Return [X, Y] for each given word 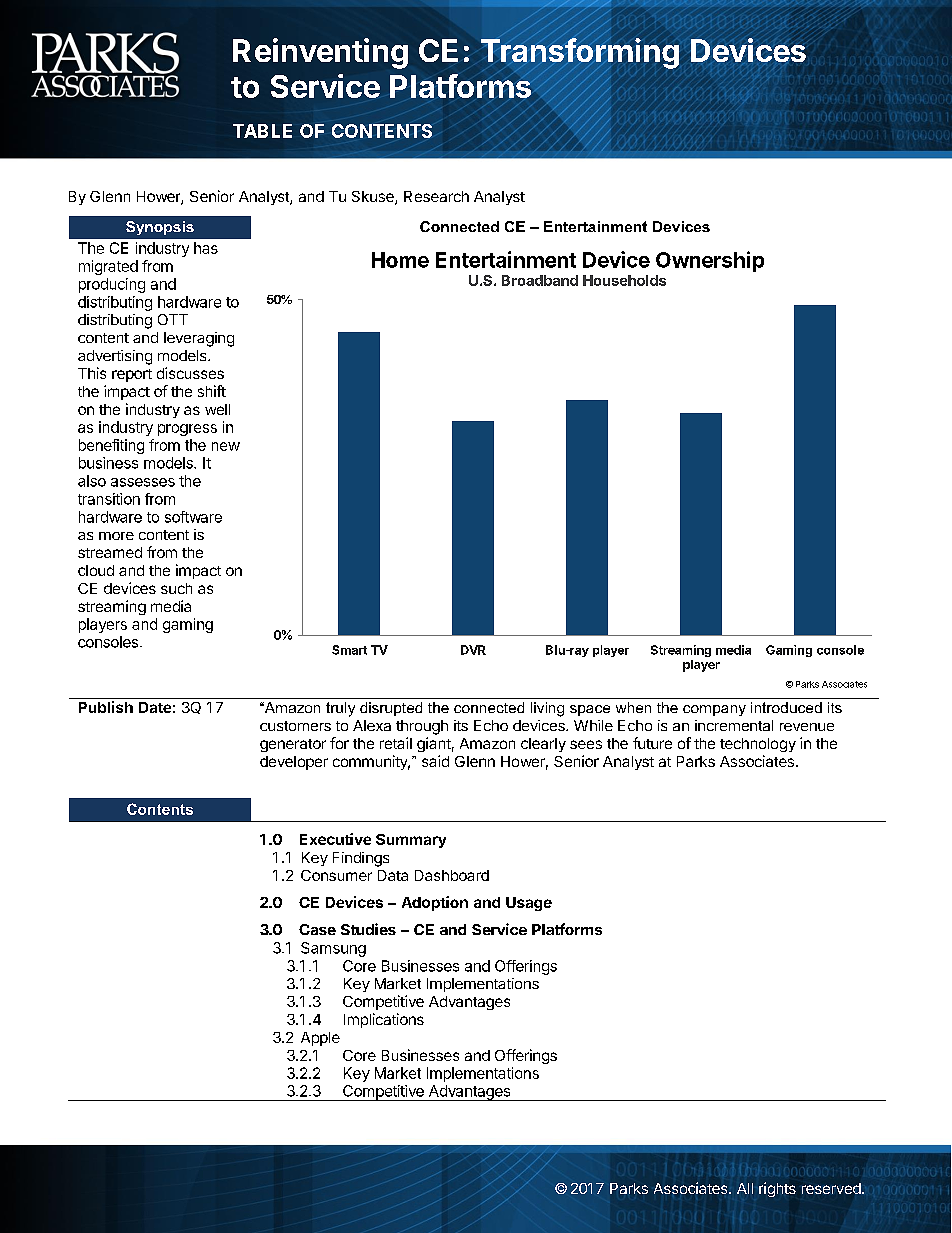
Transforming [580, 53]
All [745, 1188]
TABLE [262, 131]
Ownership [710, 261]
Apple [320, 1039]
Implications [384, 1020]
